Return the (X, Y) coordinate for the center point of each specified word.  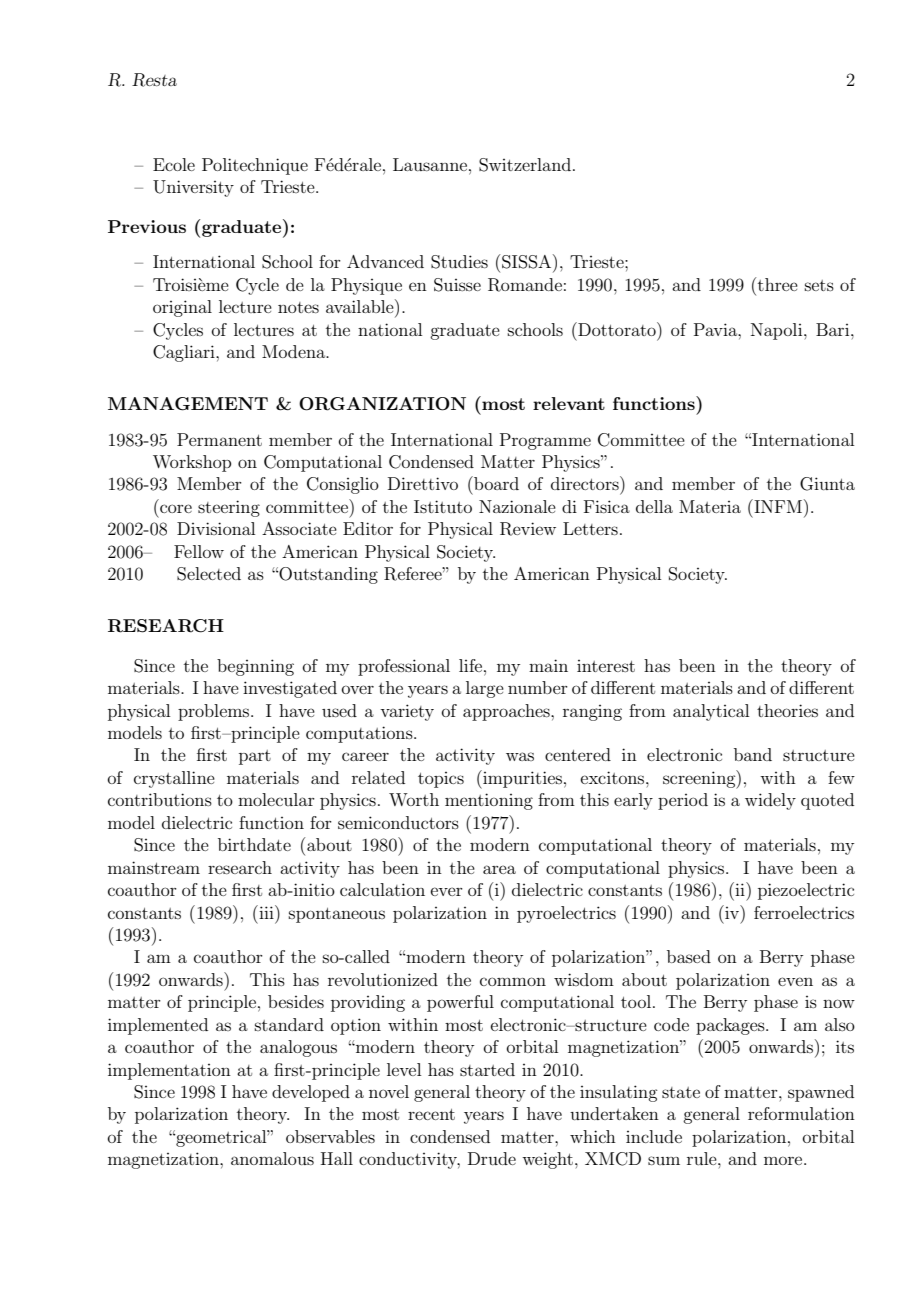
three (778, 284)
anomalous (272, 1158)
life (472, 665)
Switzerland (525, 165)
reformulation (801, 1113)
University (193, 188)
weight (547, 1160)
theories (787, 710)
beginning (255, 667)
